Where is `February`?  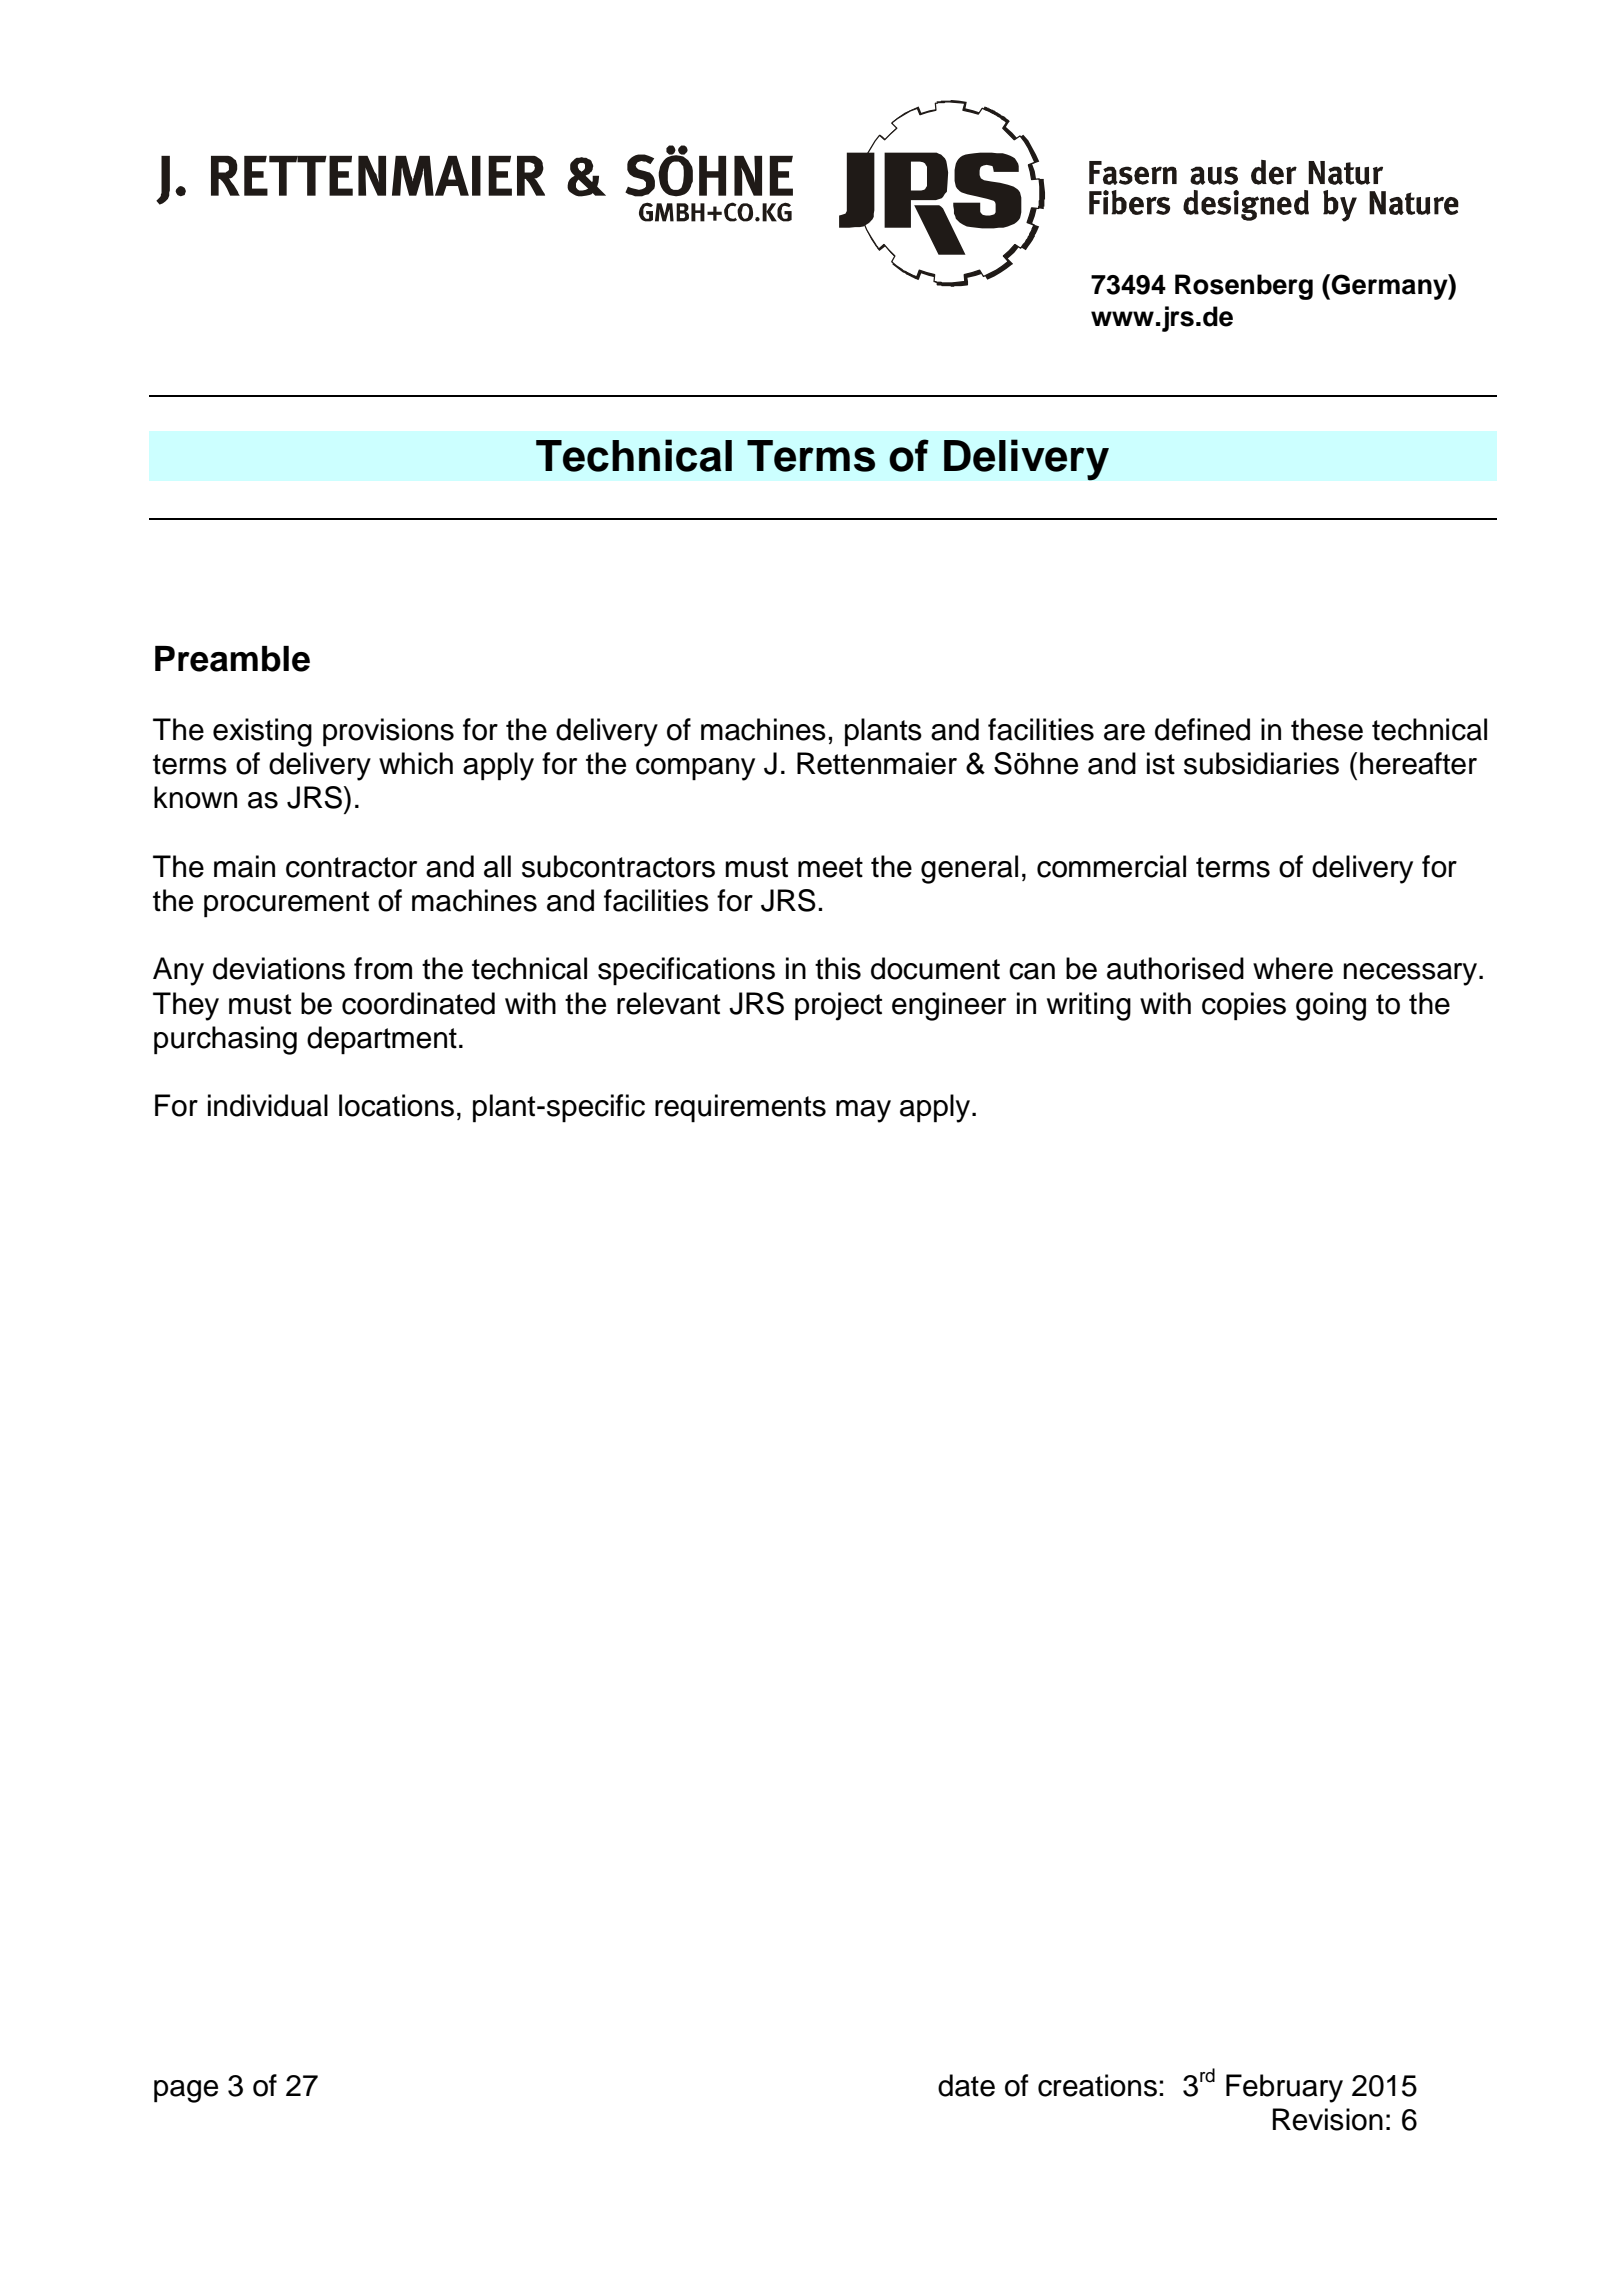 February is located at coordinates (1284, 2088).
